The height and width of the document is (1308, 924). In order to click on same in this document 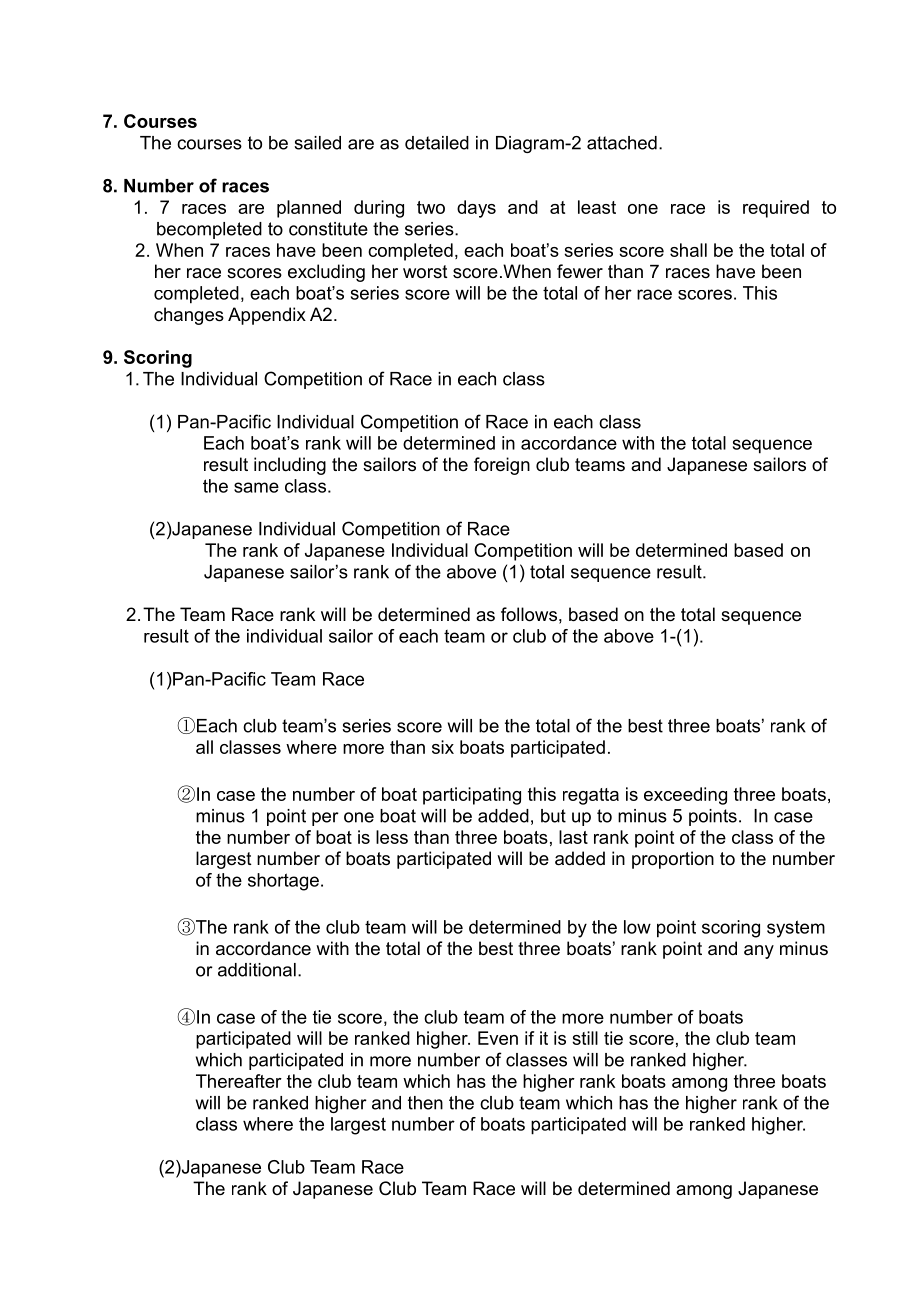, I will do `click(256, 487)`.
